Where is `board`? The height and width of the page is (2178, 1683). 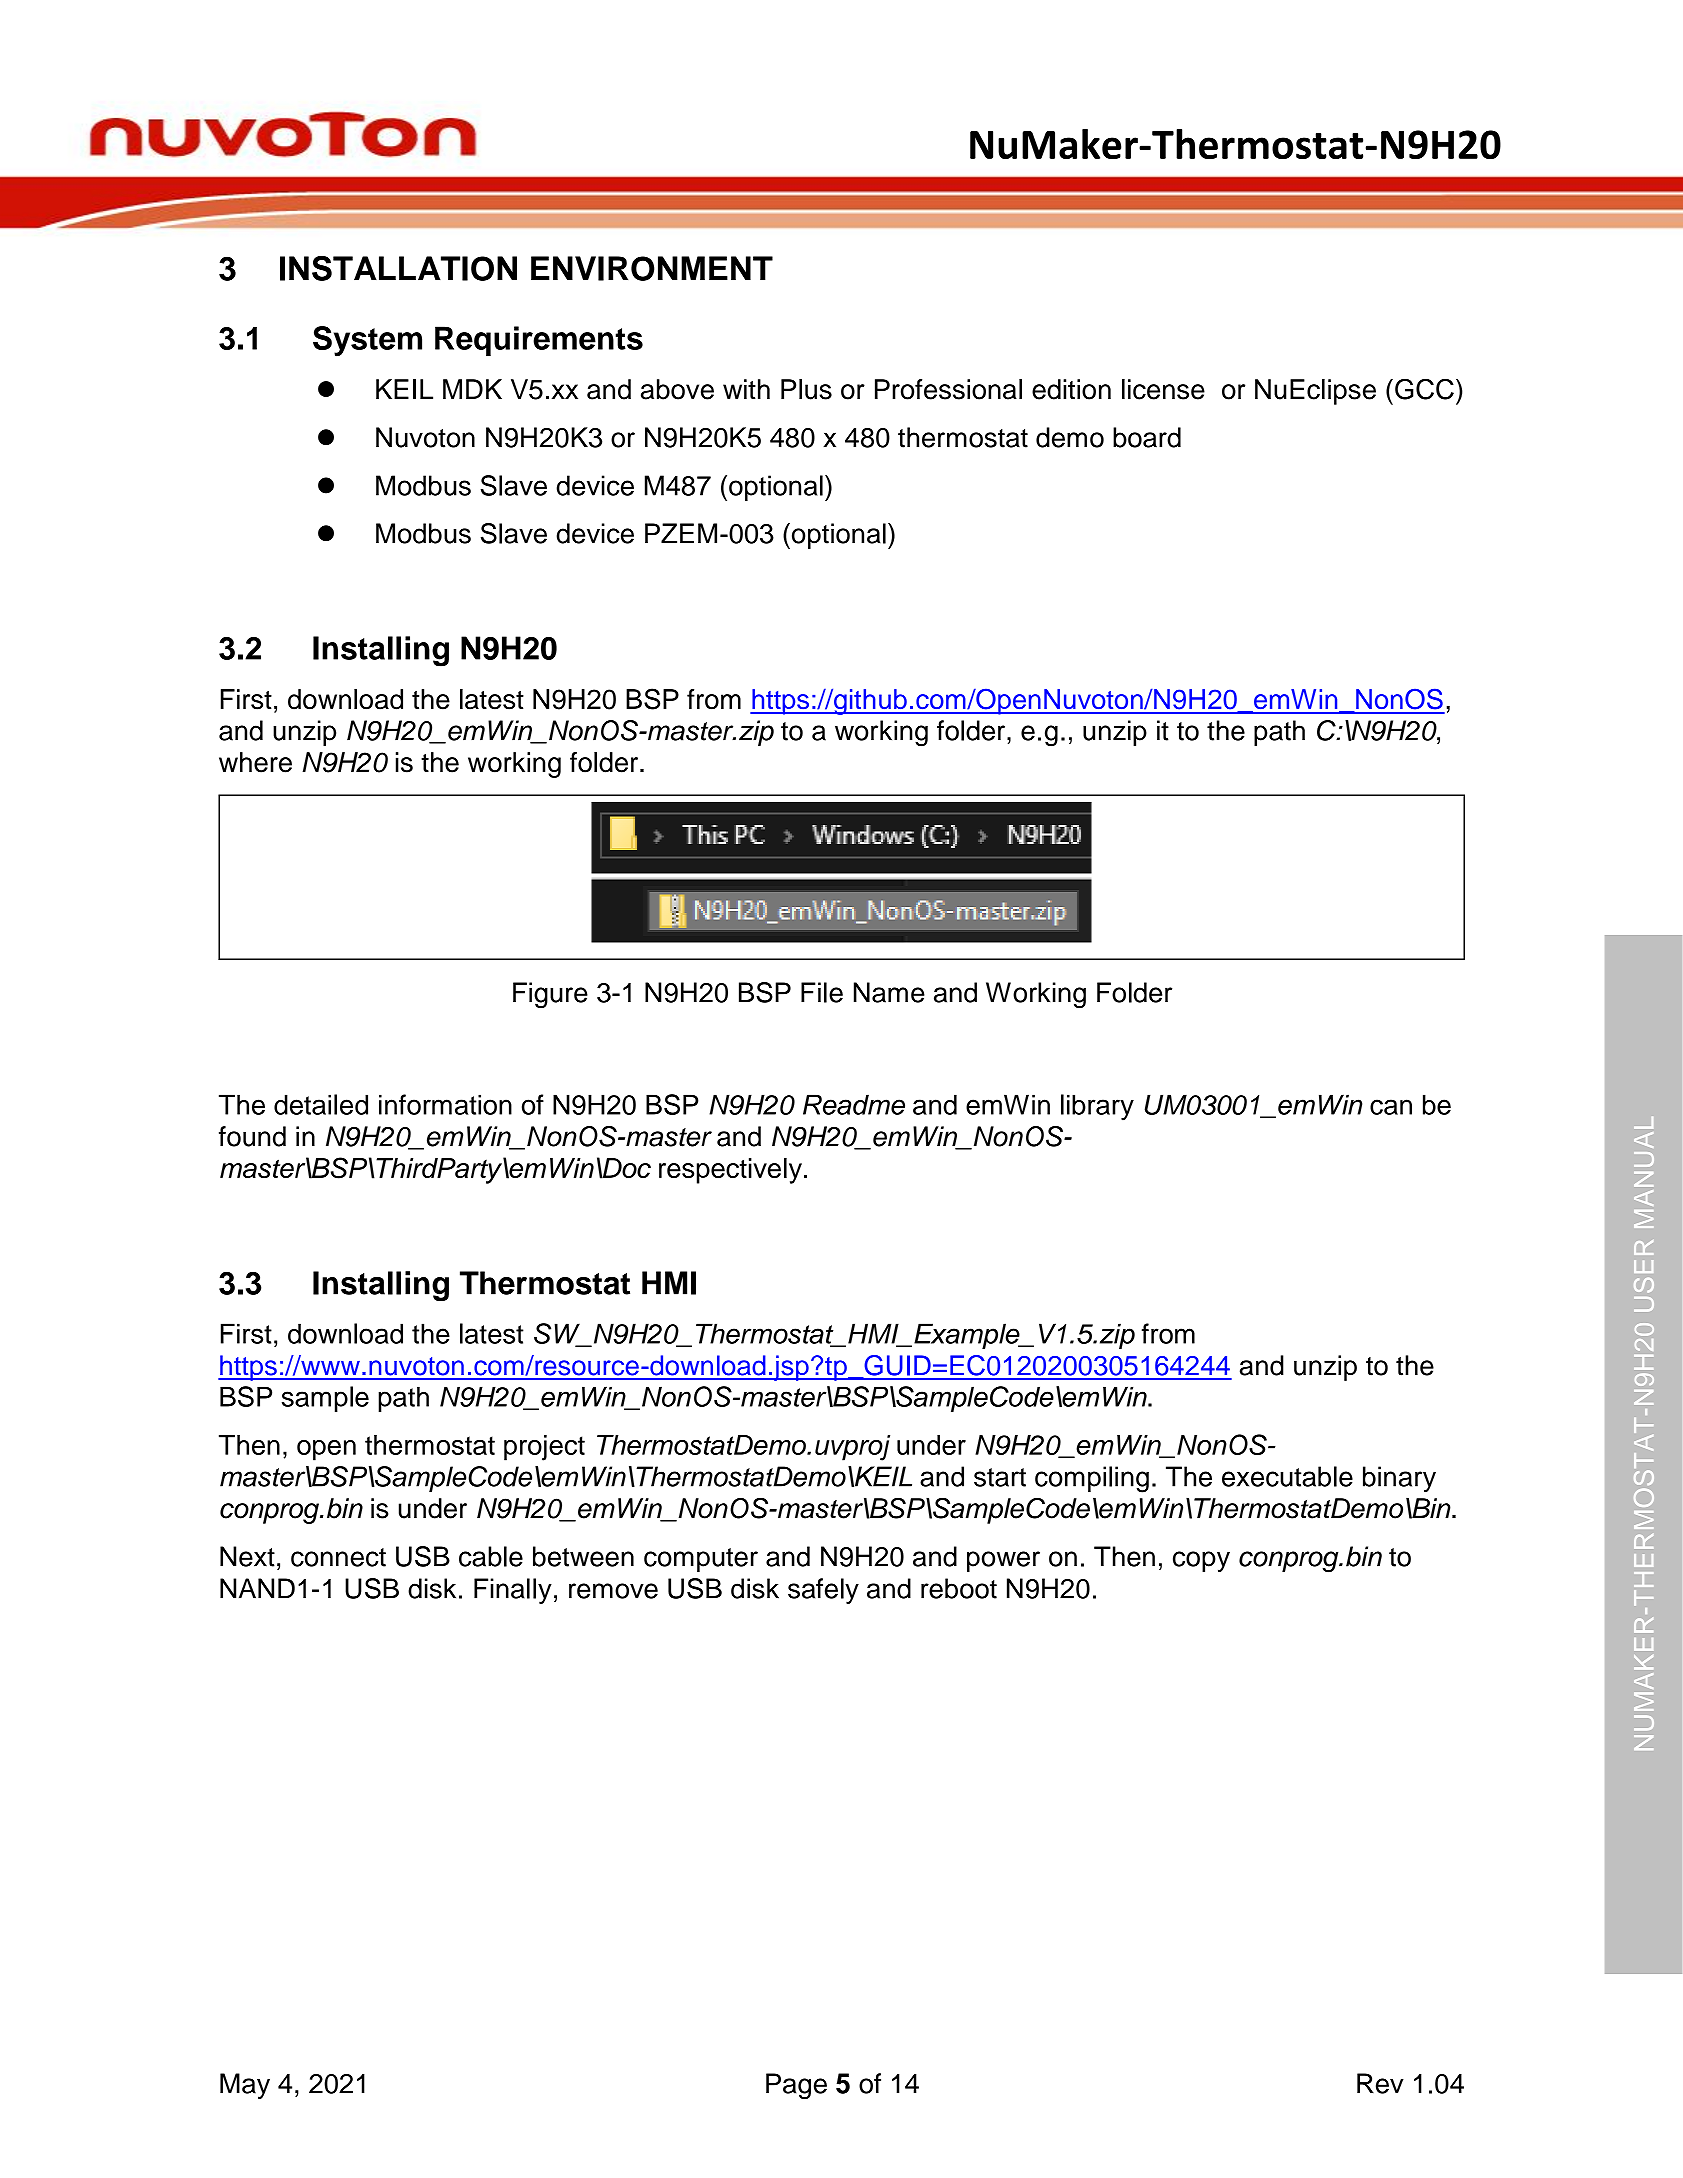 board is located at coordinates (1147, 437).
